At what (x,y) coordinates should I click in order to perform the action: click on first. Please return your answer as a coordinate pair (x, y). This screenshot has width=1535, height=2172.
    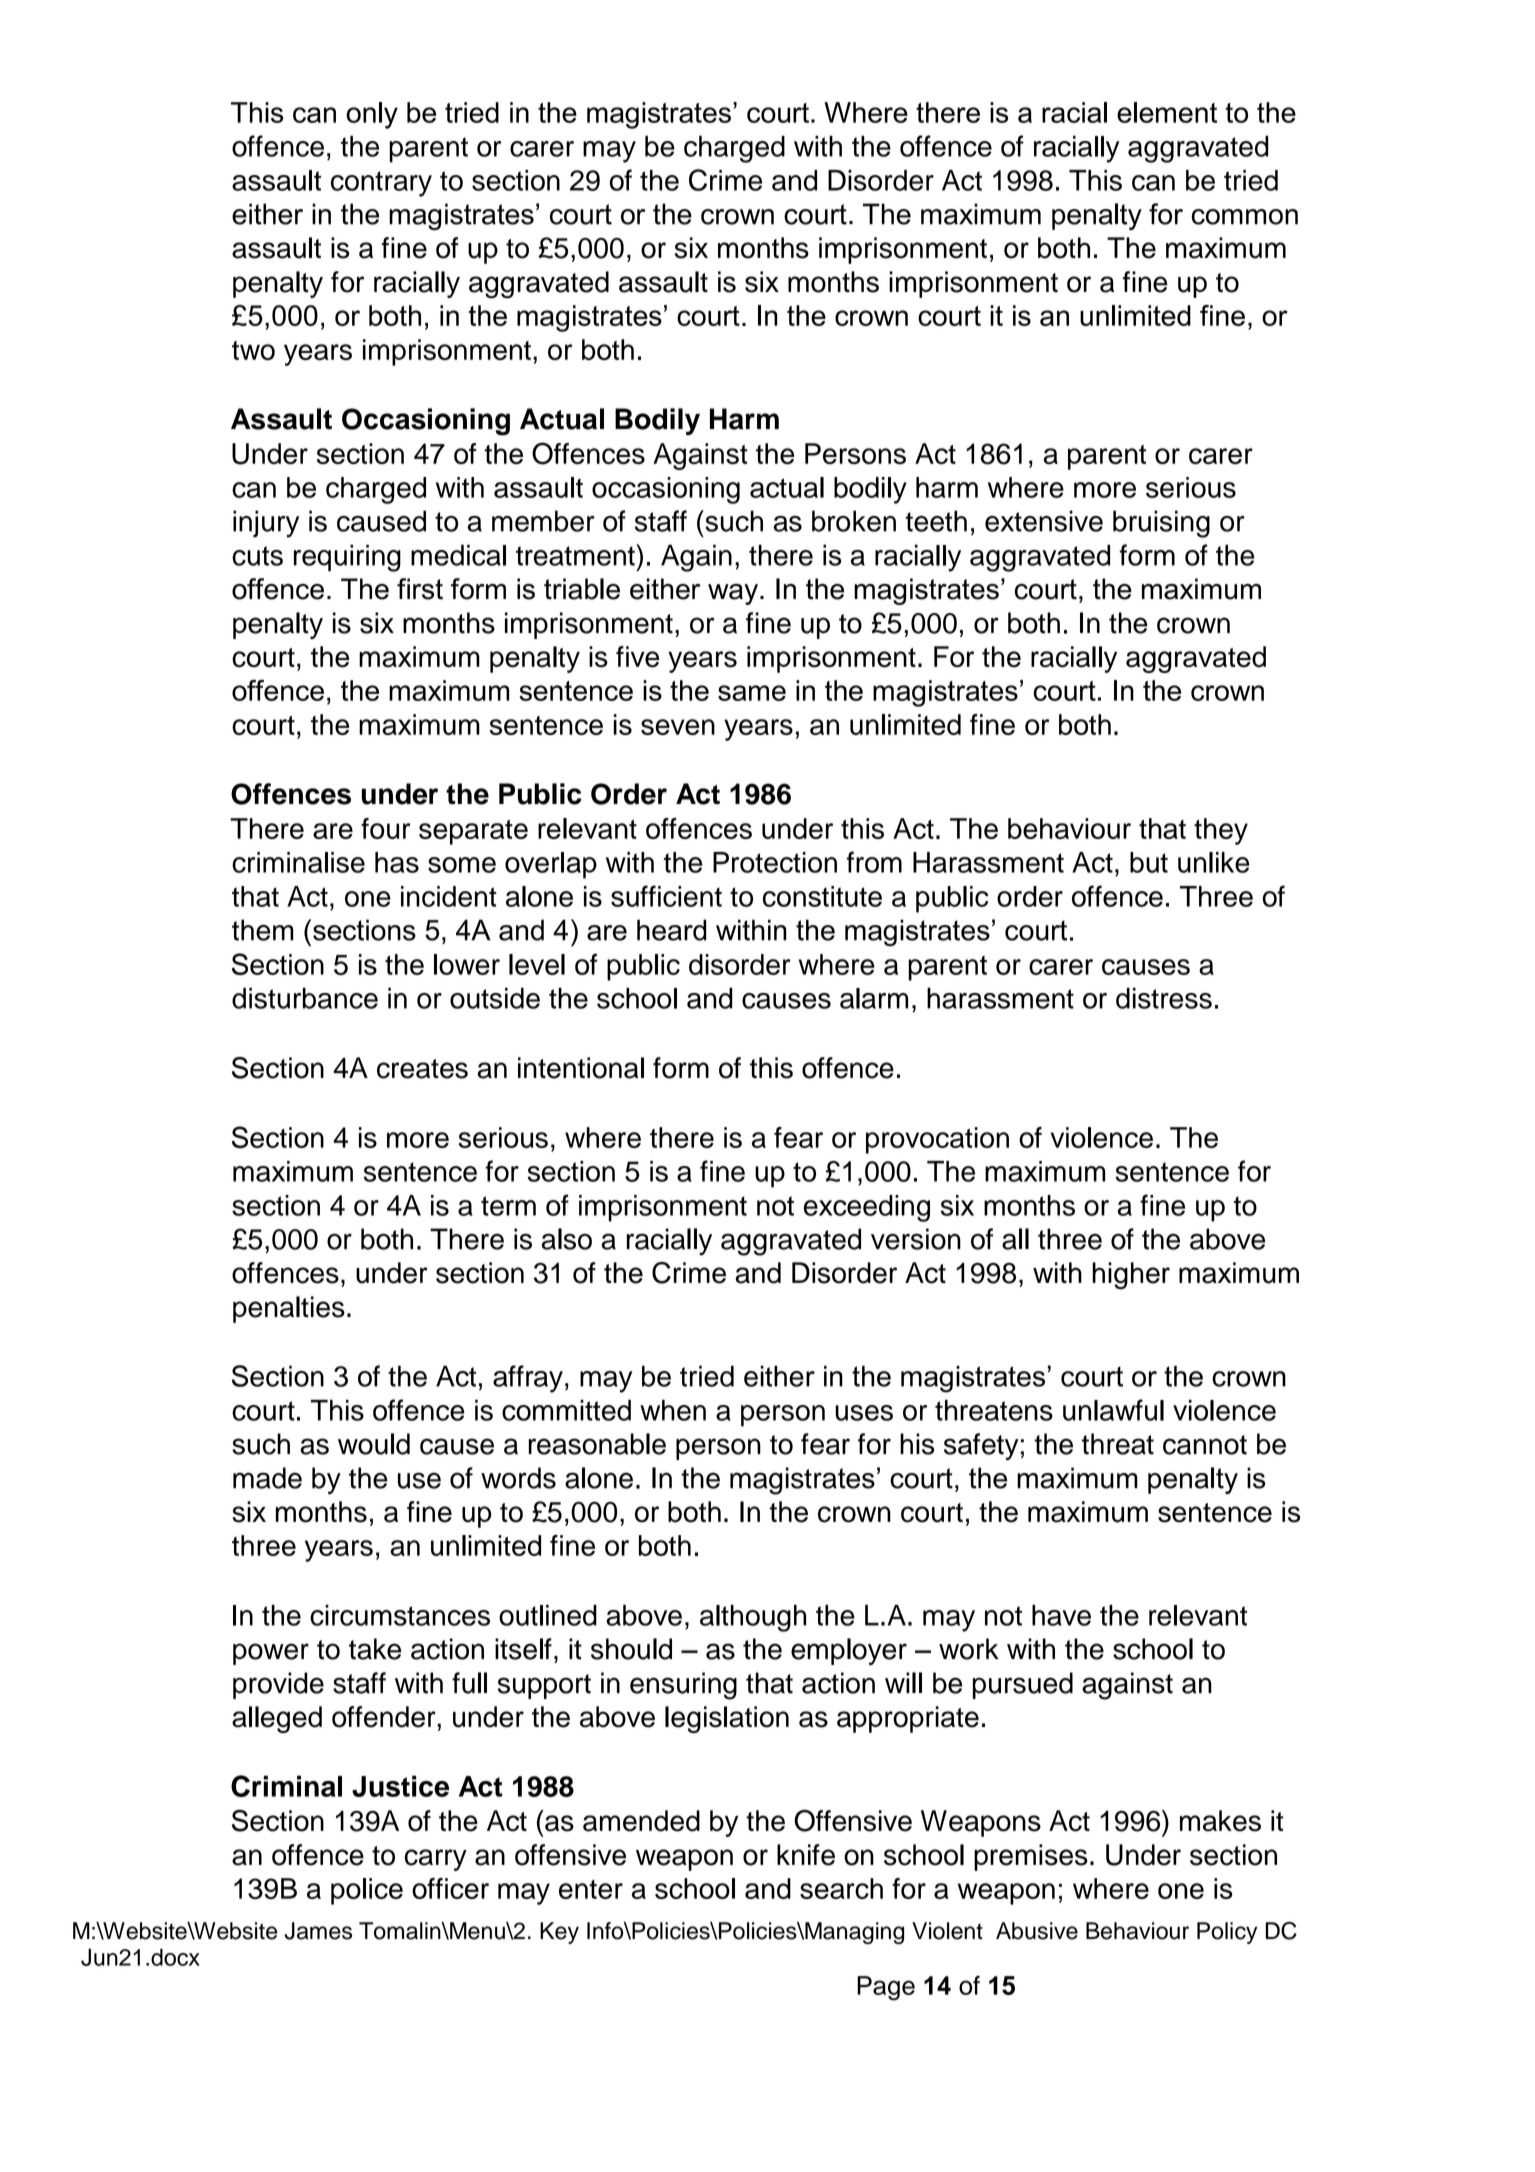
    Looking at the image, I should click on (420, 589).
